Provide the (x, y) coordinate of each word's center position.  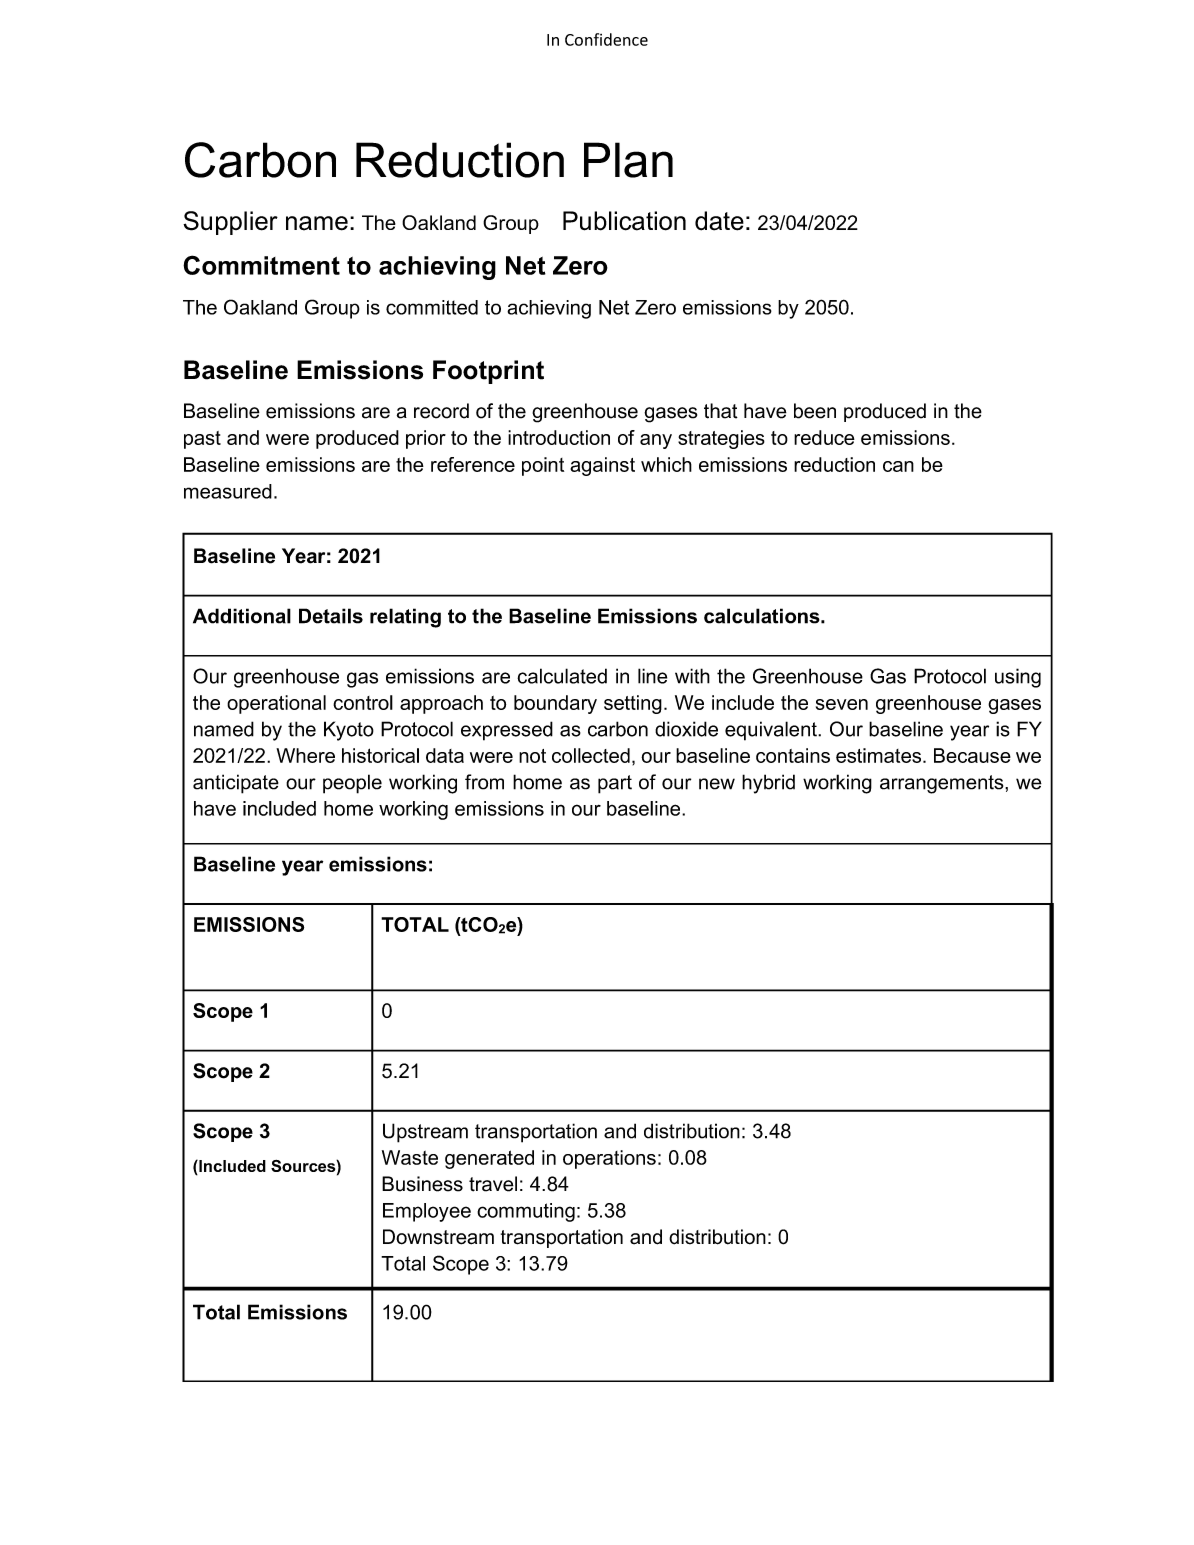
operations (609, 1159)
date (719, 221)
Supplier (230, 223)
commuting (526, 1212)
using (1018, 678)
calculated (562, 676)
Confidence (606, 39)
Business (422, 1184)
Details (331, 616)
